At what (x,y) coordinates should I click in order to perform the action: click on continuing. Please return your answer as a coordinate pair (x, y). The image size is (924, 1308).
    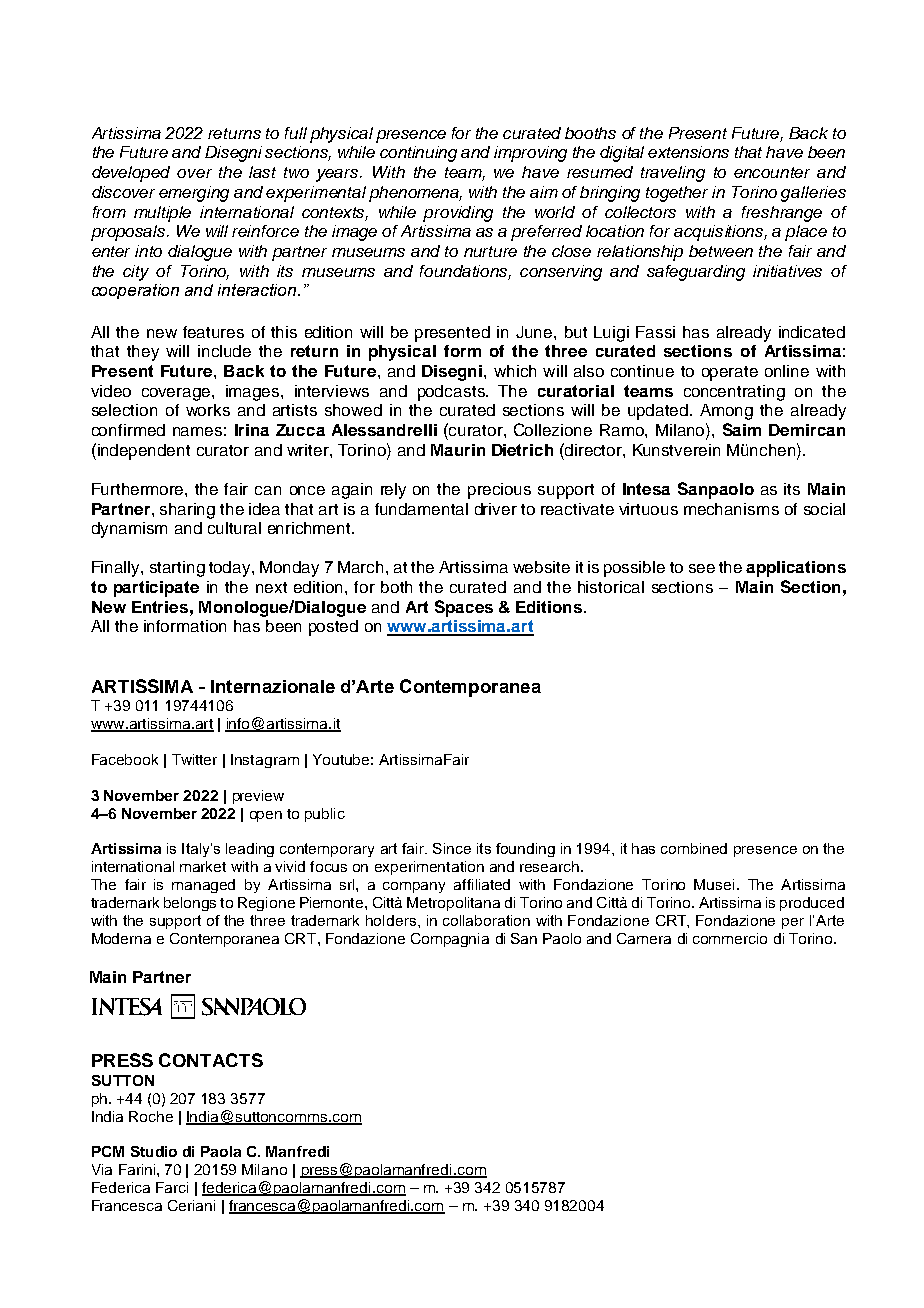
    Looking at the image, I should click on (418, 154).
